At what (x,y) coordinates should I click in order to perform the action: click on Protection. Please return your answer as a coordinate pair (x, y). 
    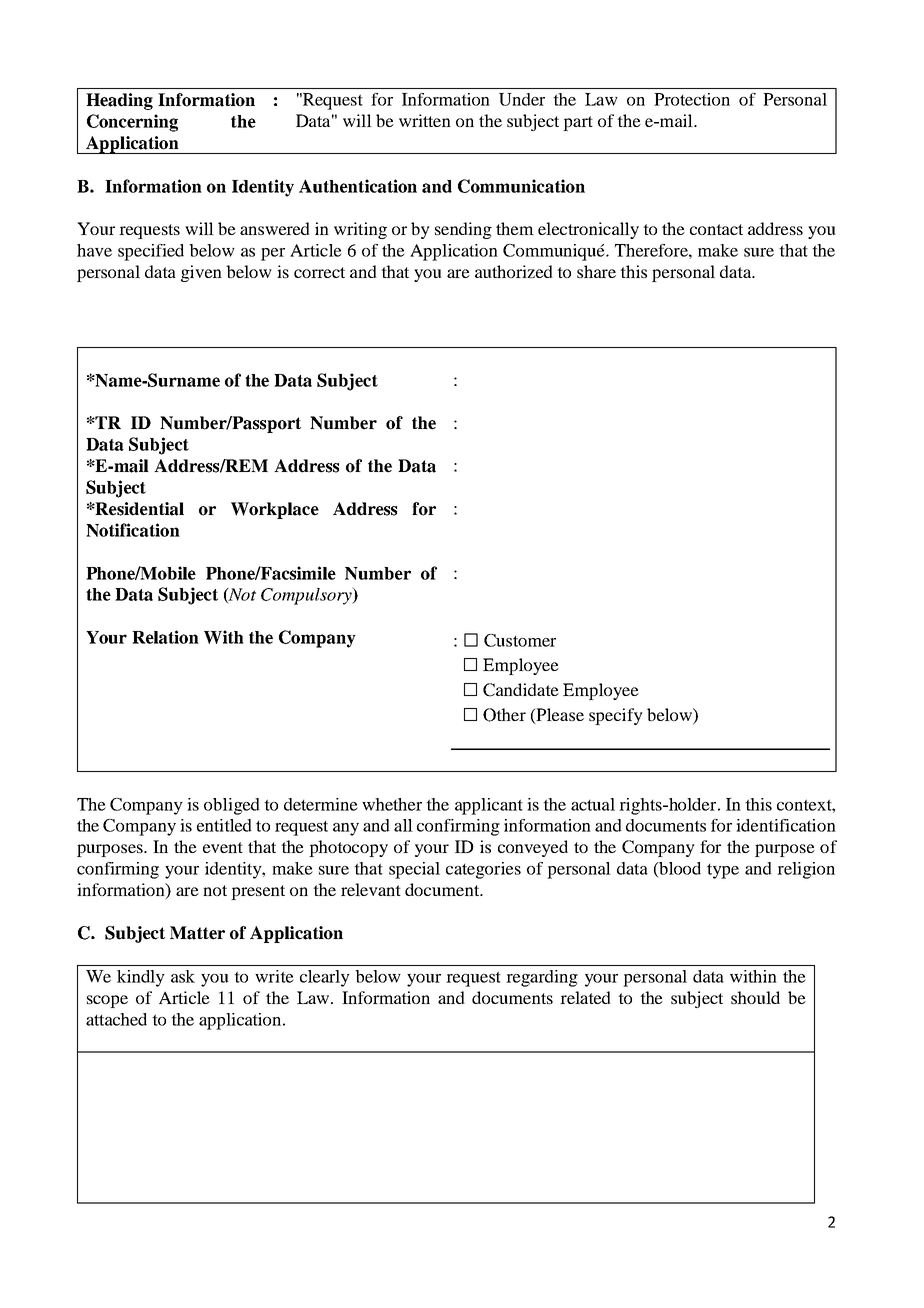
    Looking at the image, I should click on (692, 99).
